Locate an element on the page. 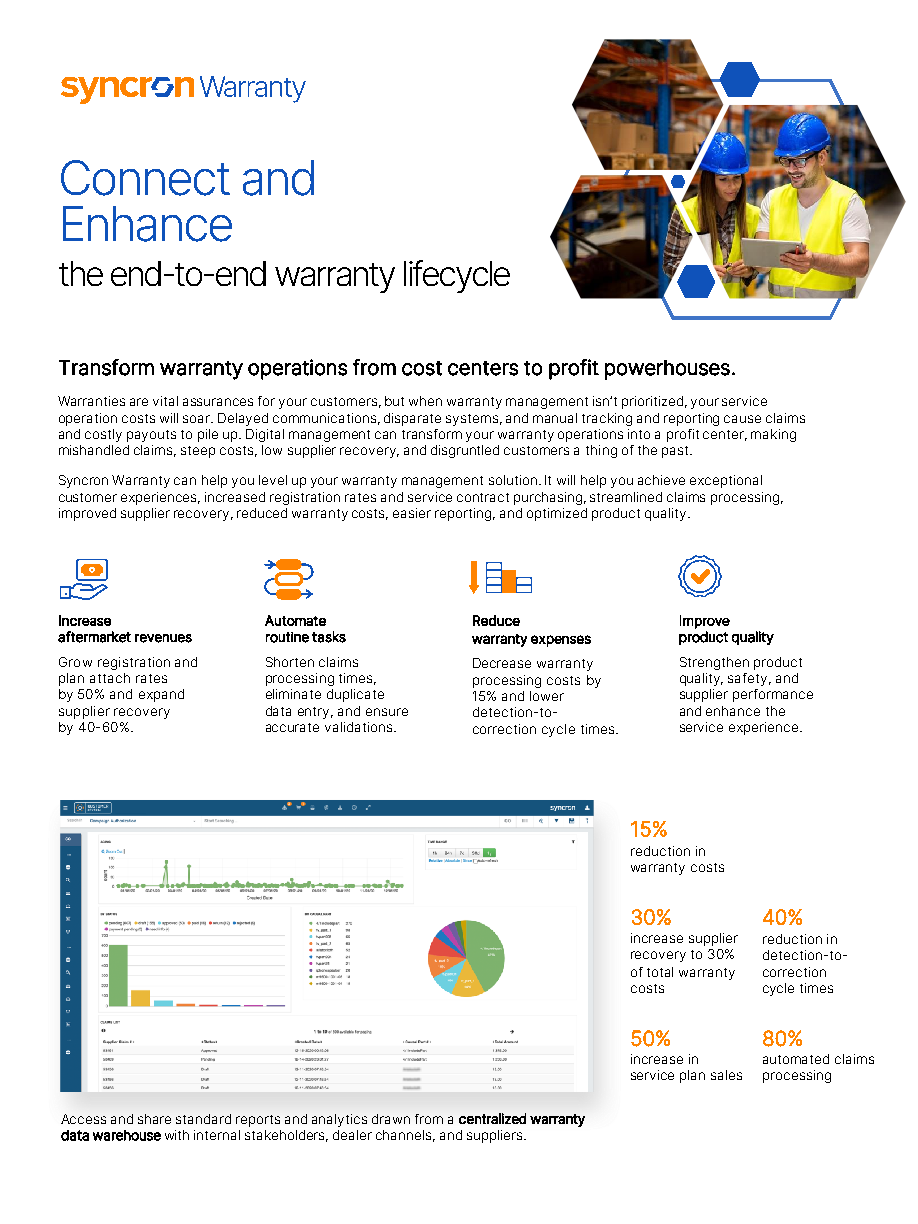  Connect is located at coordinates (145, 178).
